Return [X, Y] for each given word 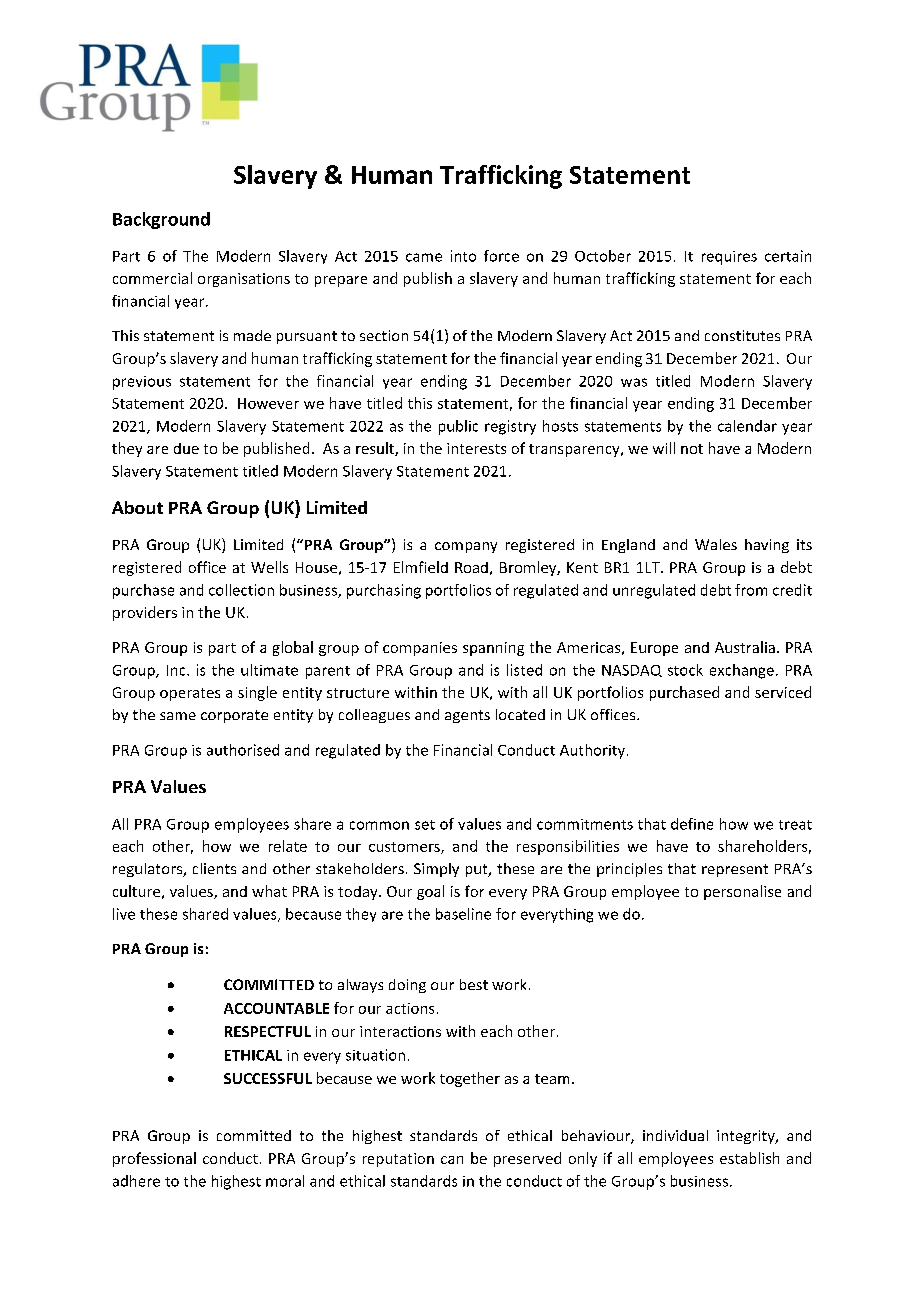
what [269, 891]
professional [154, 1159]
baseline [463, 914]
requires [729, 258]
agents [467, 716]
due [186, 448]
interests [476, 448]
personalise [742, 892]
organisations [244, 280]
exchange [742, 671]
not [692, 449]
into [463, 256]
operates [190, 694]
